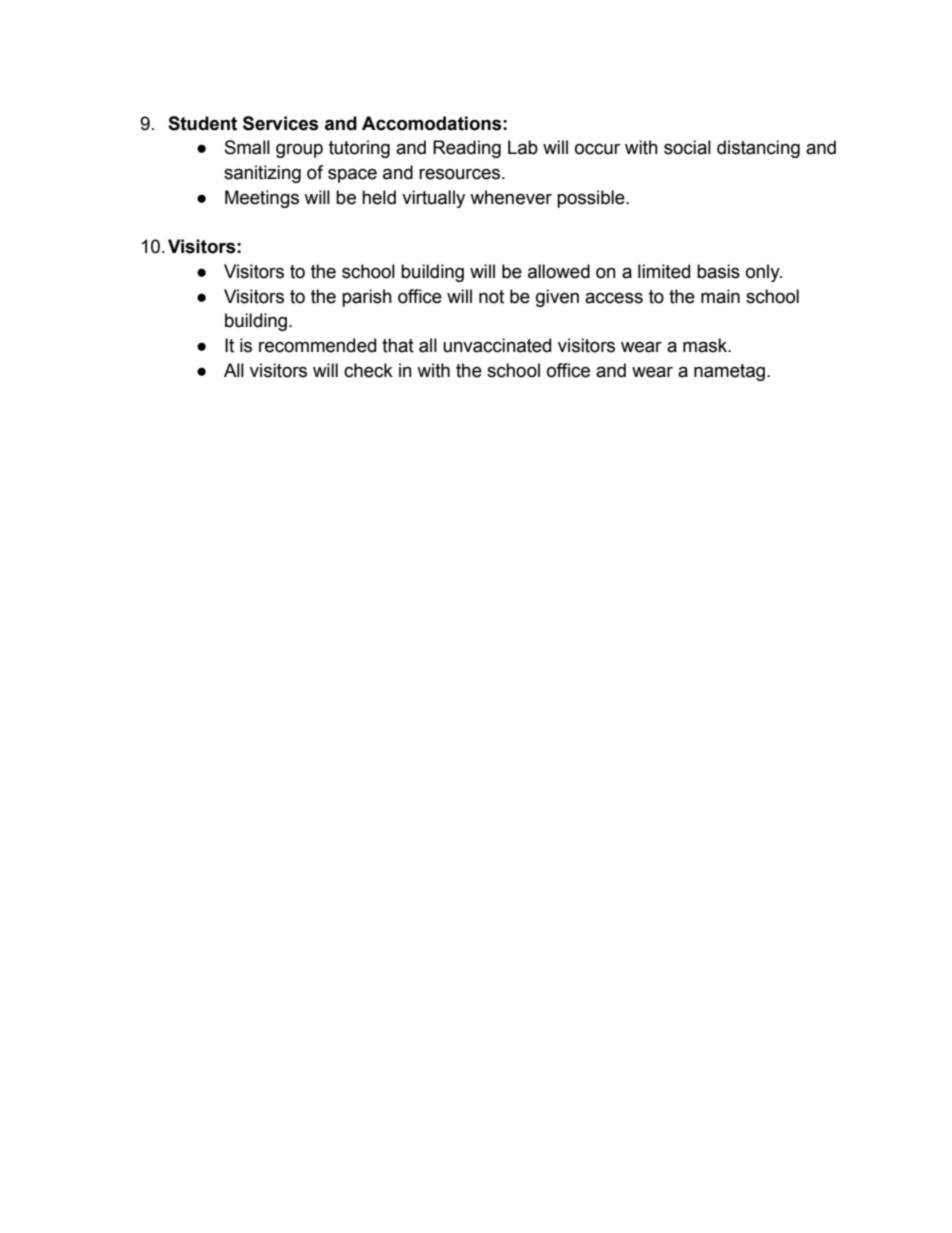 Image resolution: width=952 pixels, height=1233 pixels. I want to click on Reading, so click(467, 149).
